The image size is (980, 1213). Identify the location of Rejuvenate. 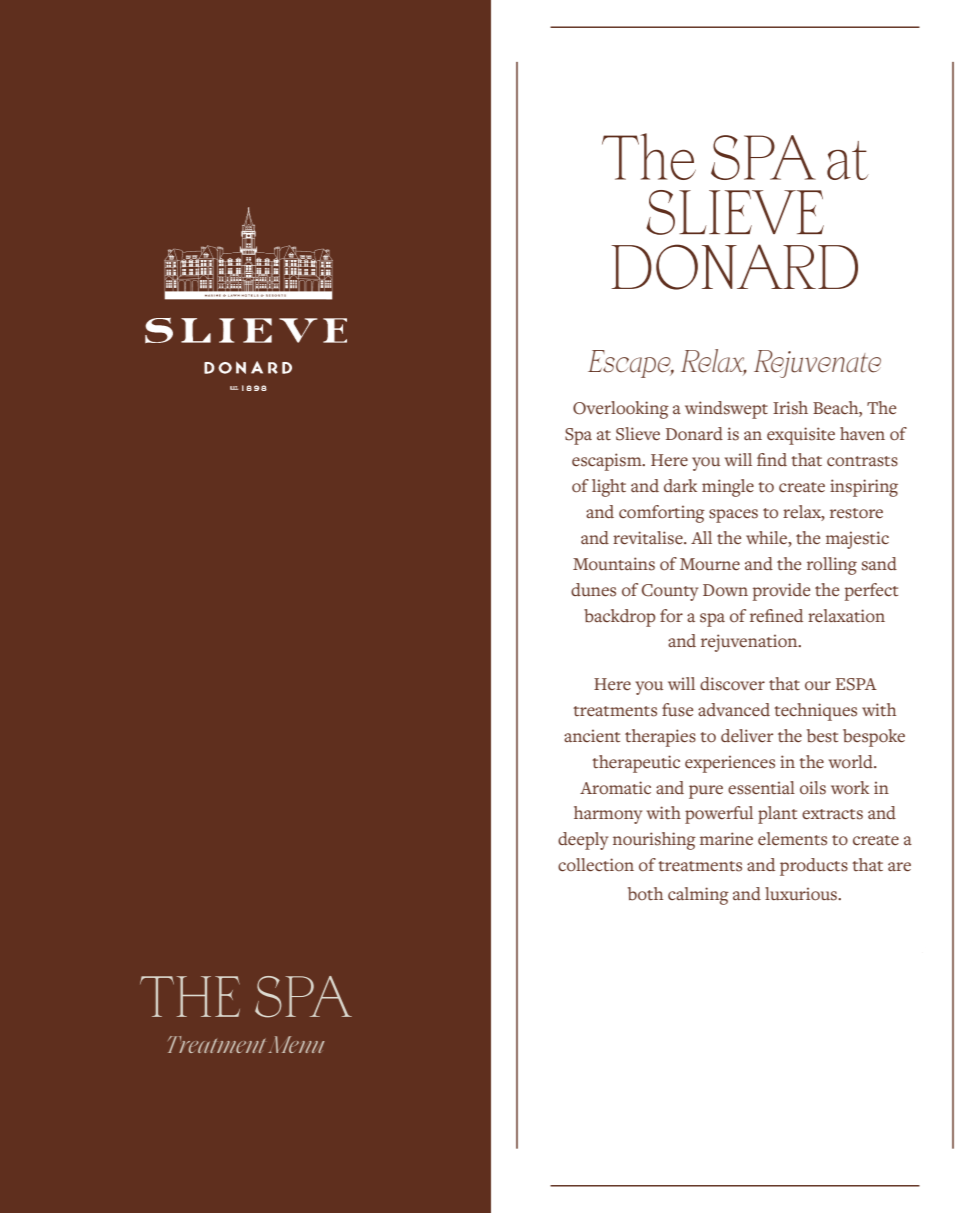
(817, 364).
